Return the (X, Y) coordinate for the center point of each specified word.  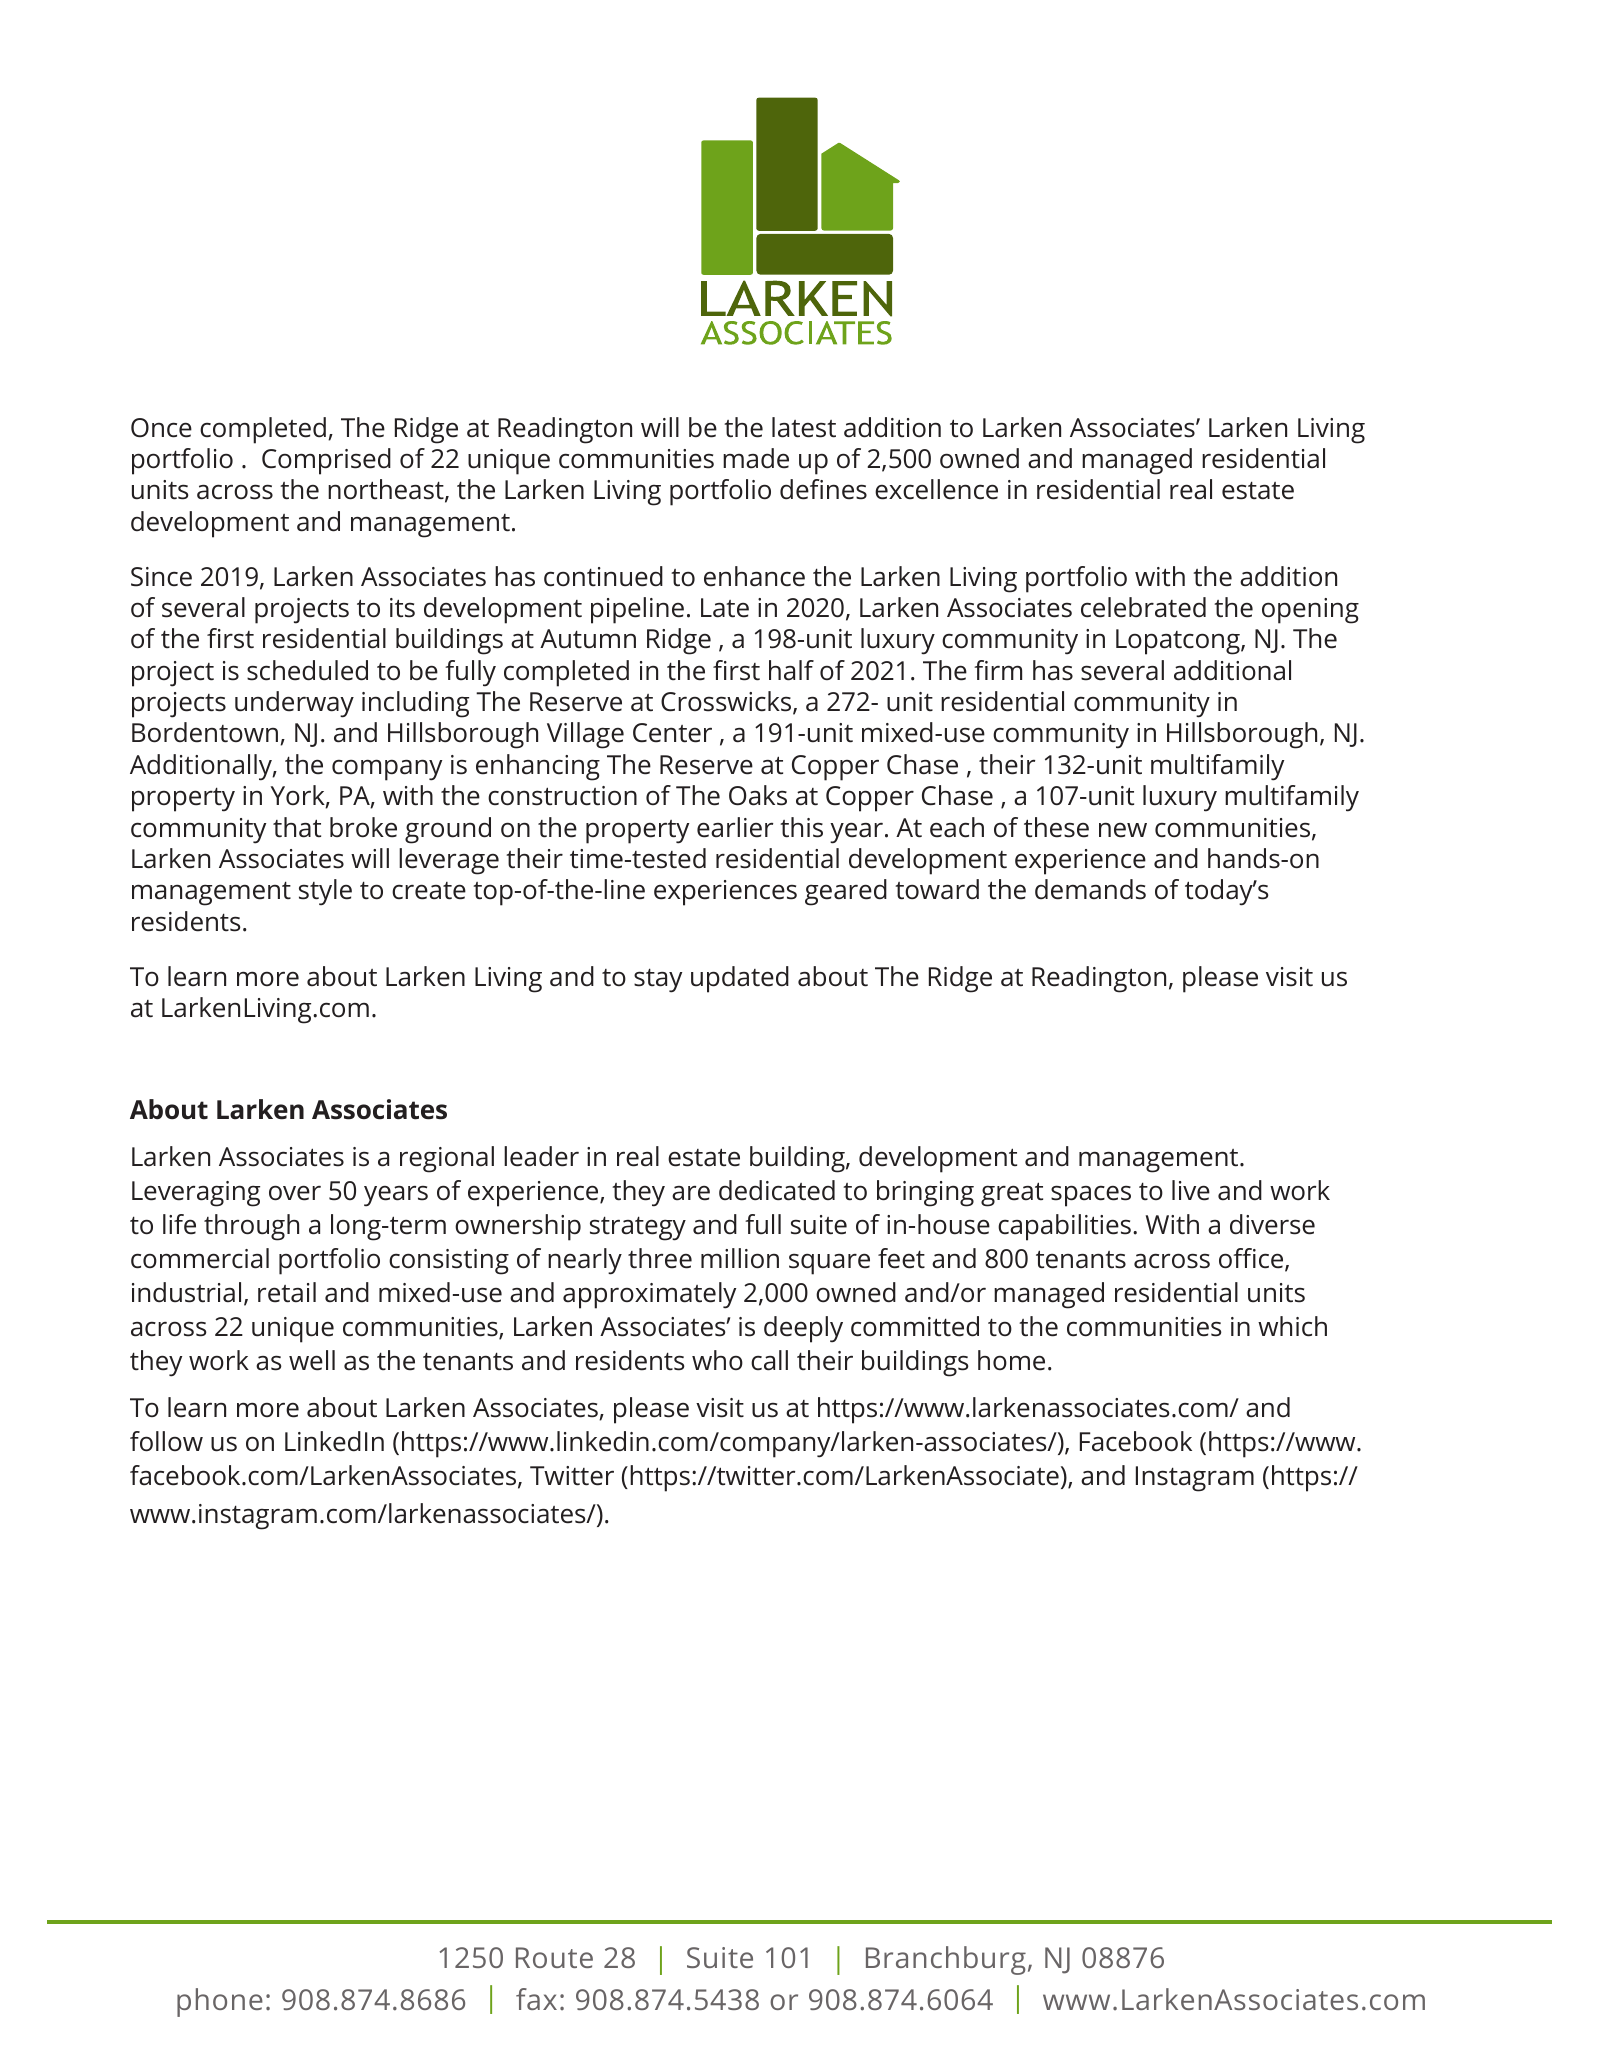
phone (220, 2002)
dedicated (777, 1190)
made (756, 458)
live (1191, 1190)
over (295, 1193)
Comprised (326, 461)
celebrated (1143, 607)
